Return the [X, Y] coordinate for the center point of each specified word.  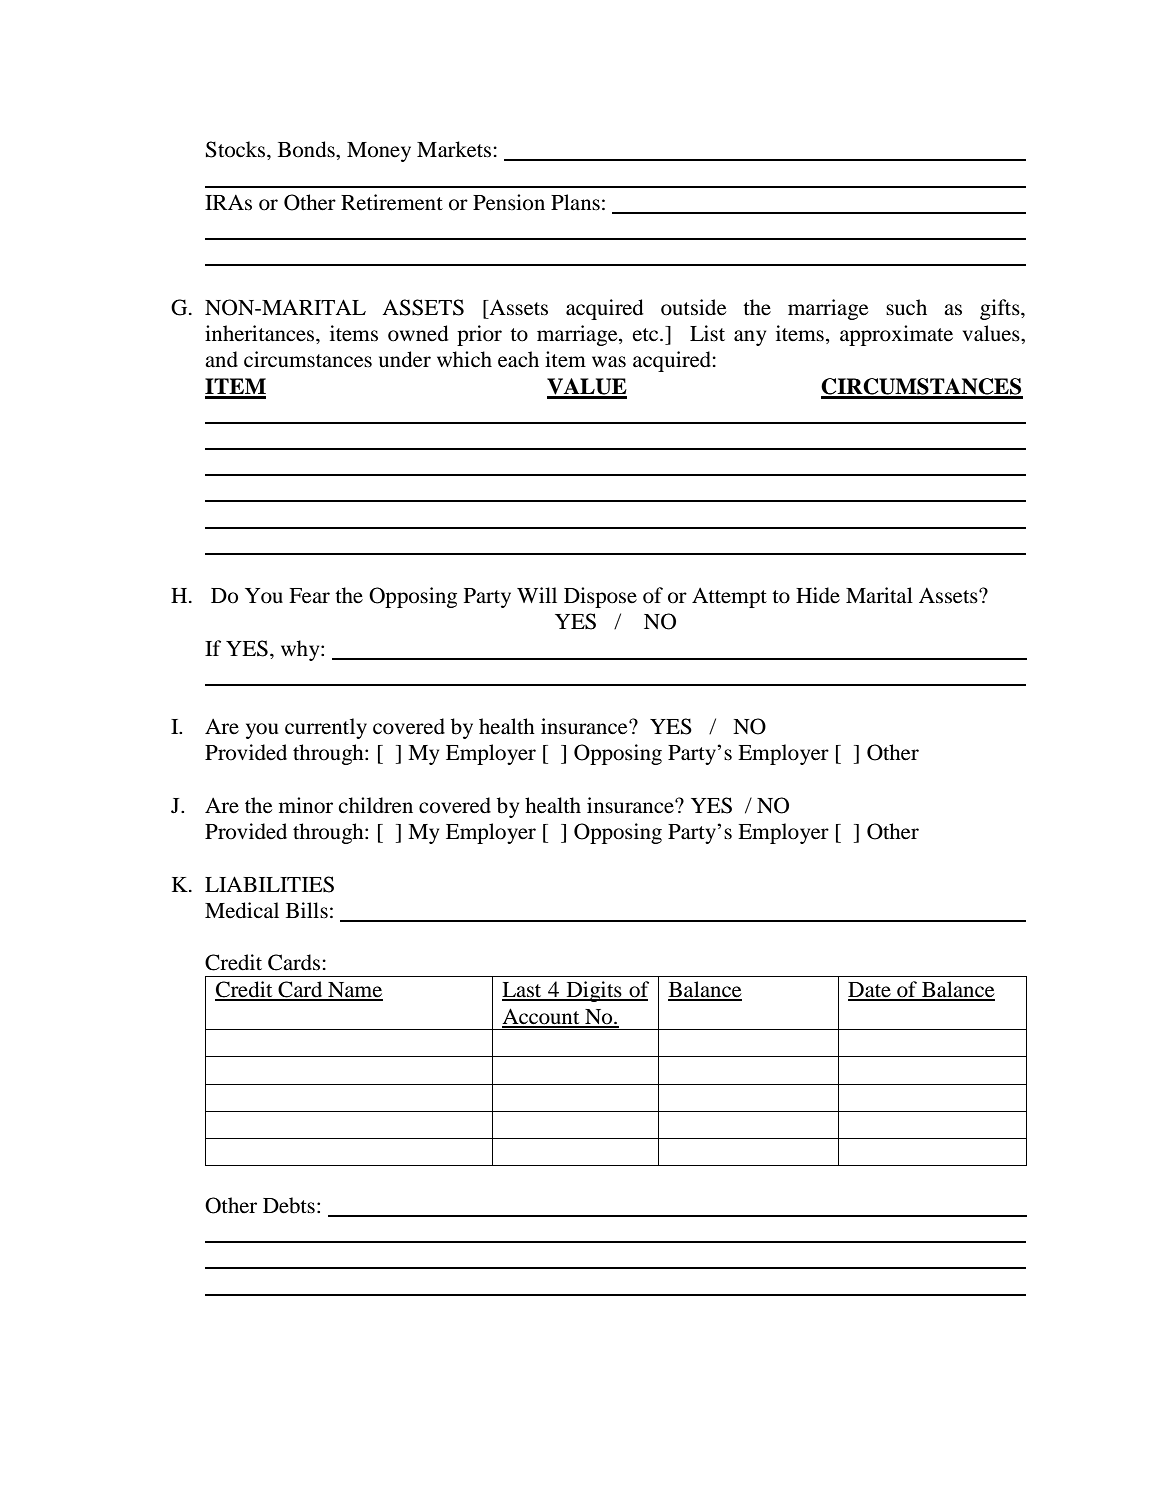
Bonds [307, 149]
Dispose [600, 597]
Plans [575, 202]
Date [870, 991]
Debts [289, 1205]
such [906, 307]
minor [306, 805]
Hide [818, 595]
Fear [309, 596]
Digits [594, 991]
